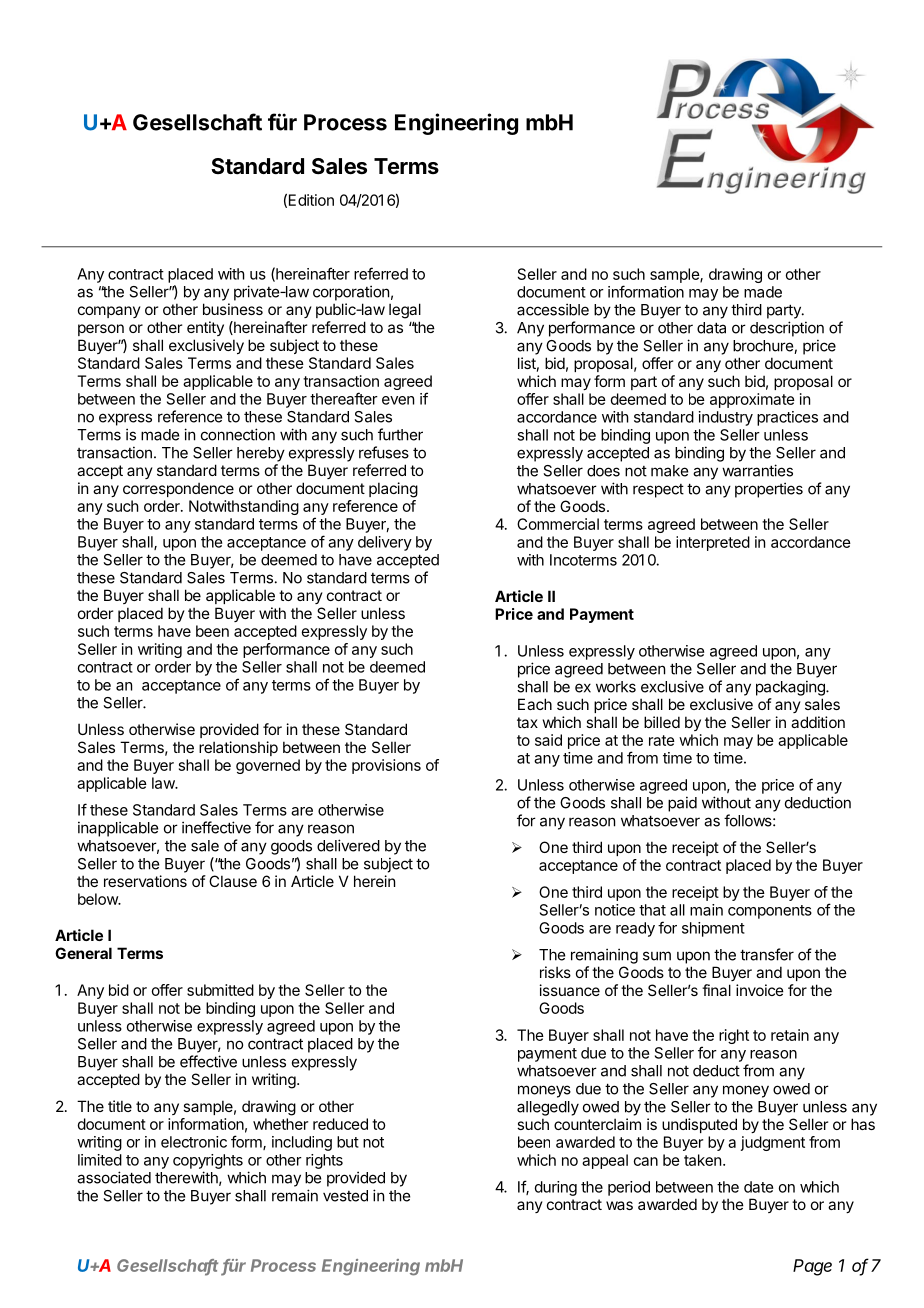 This page has height=1308, width=924. Describe the element at coordinates (114, 1177) in the page. I see `associated` at that location.
